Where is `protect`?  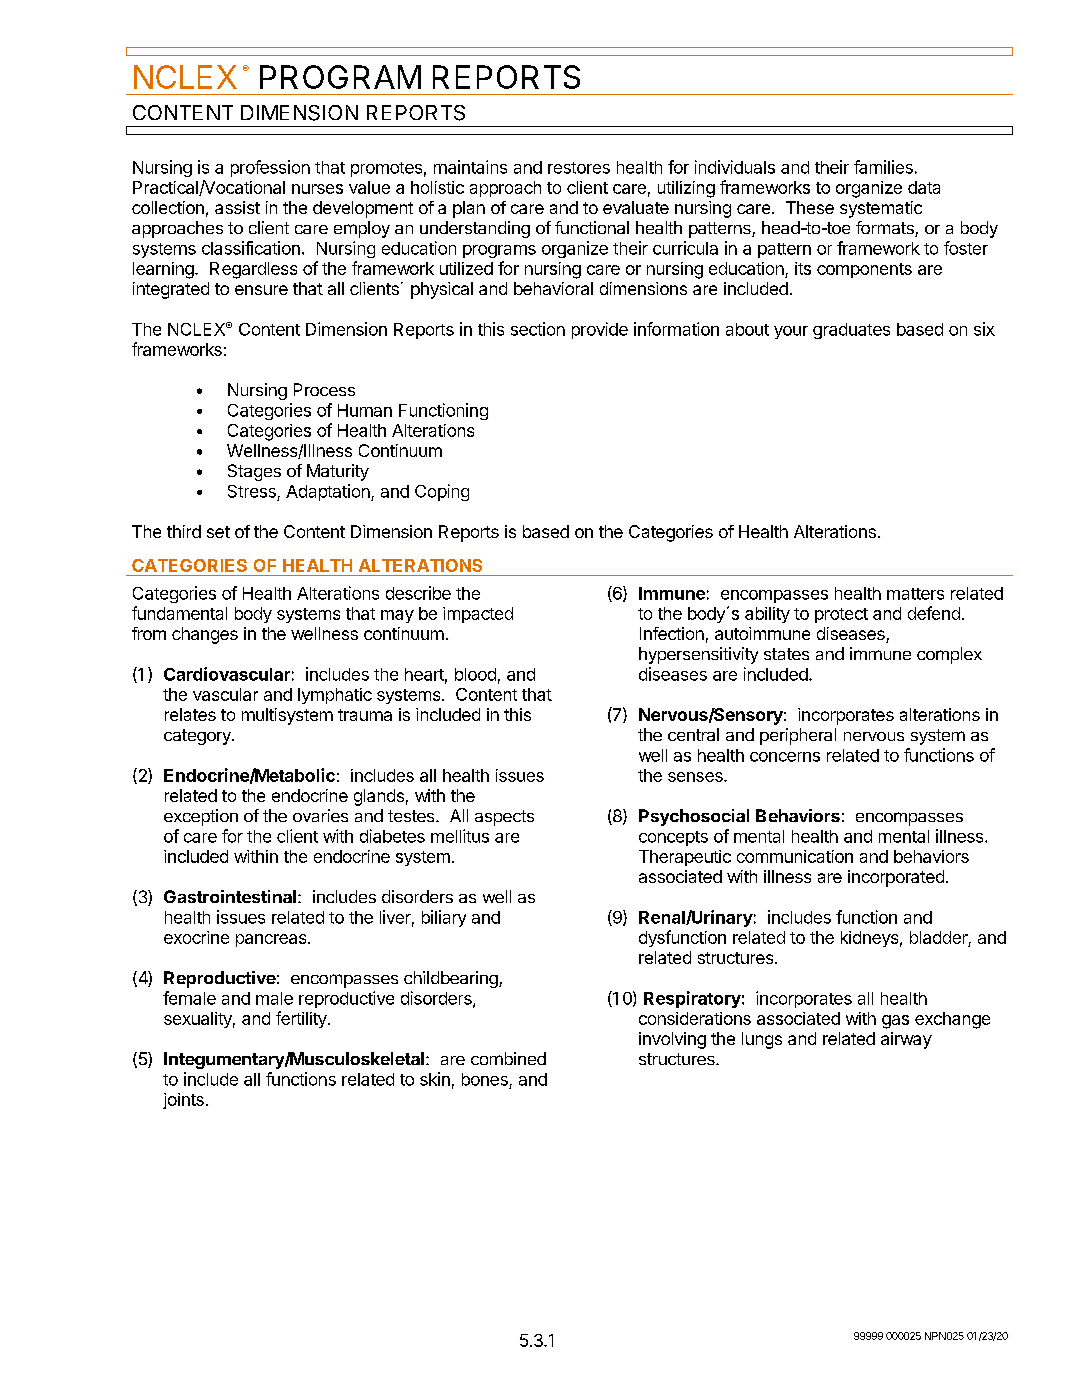
protect is located at coordinates (841, 615).
